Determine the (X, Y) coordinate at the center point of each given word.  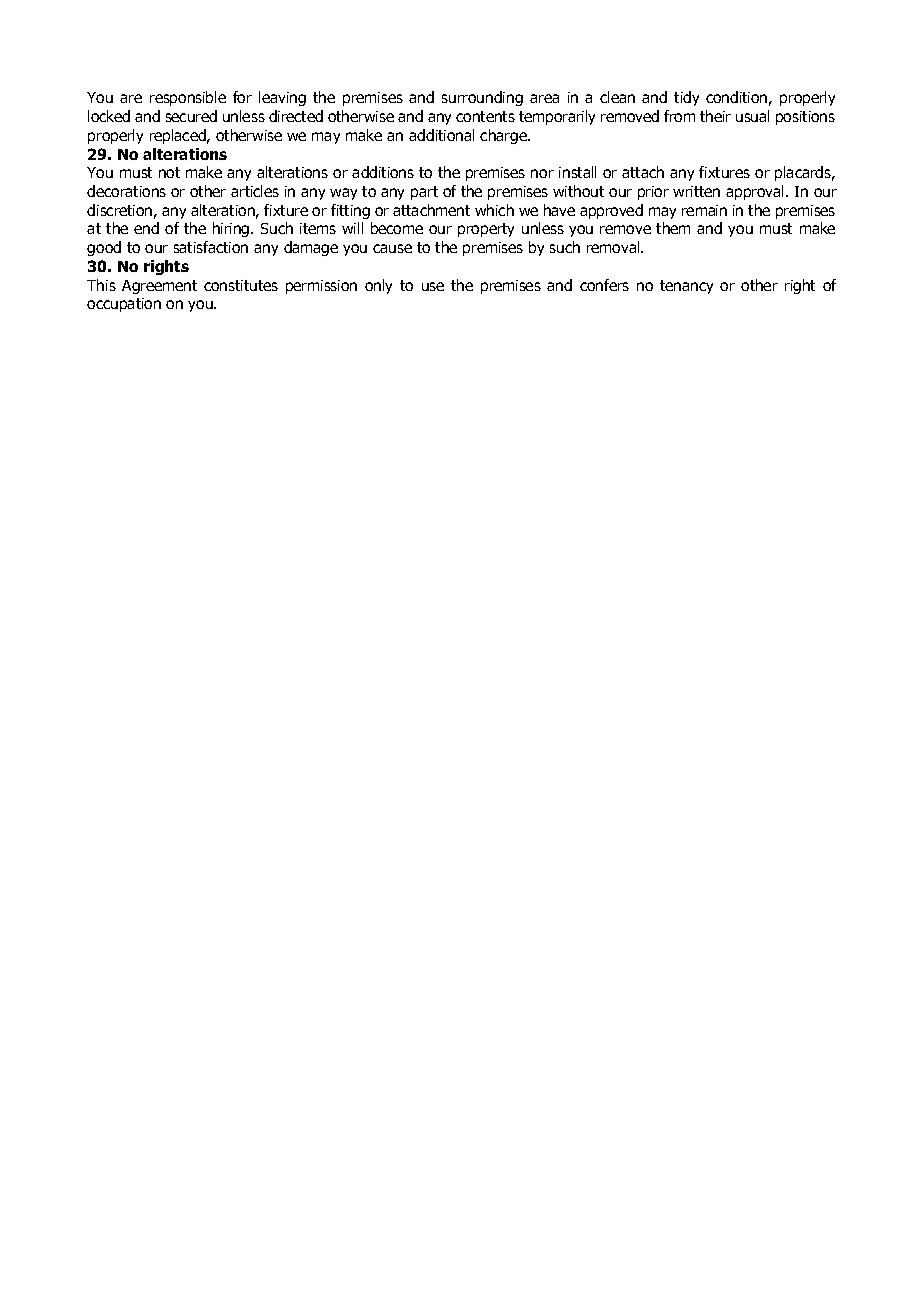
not (169, 172)
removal (614, 247)
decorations (126, 191)
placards (804, 173)
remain (704, 210)
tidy (686, 98)
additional (441, 135)
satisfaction (211, 247)
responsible (188, 98)
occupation (124, 305)
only (378, 286)
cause (392, 248)
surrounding (482, 98)
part (424, 193)
